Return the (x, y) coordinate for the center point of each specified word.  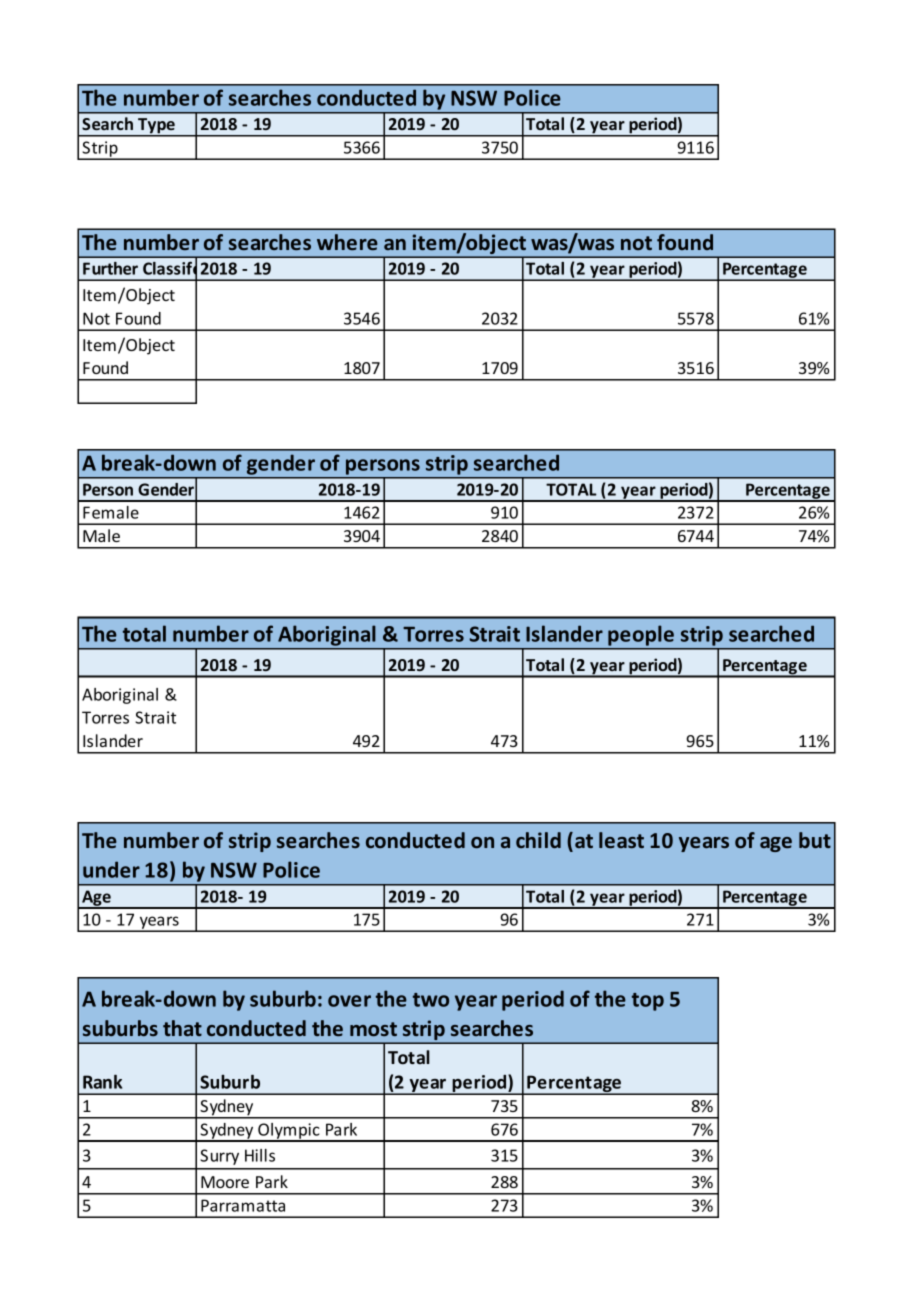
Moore (225, 1182)
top (648, 1002)
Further (110, 268)
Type (156, 127)
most (373, 1029)
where (347, 242)
